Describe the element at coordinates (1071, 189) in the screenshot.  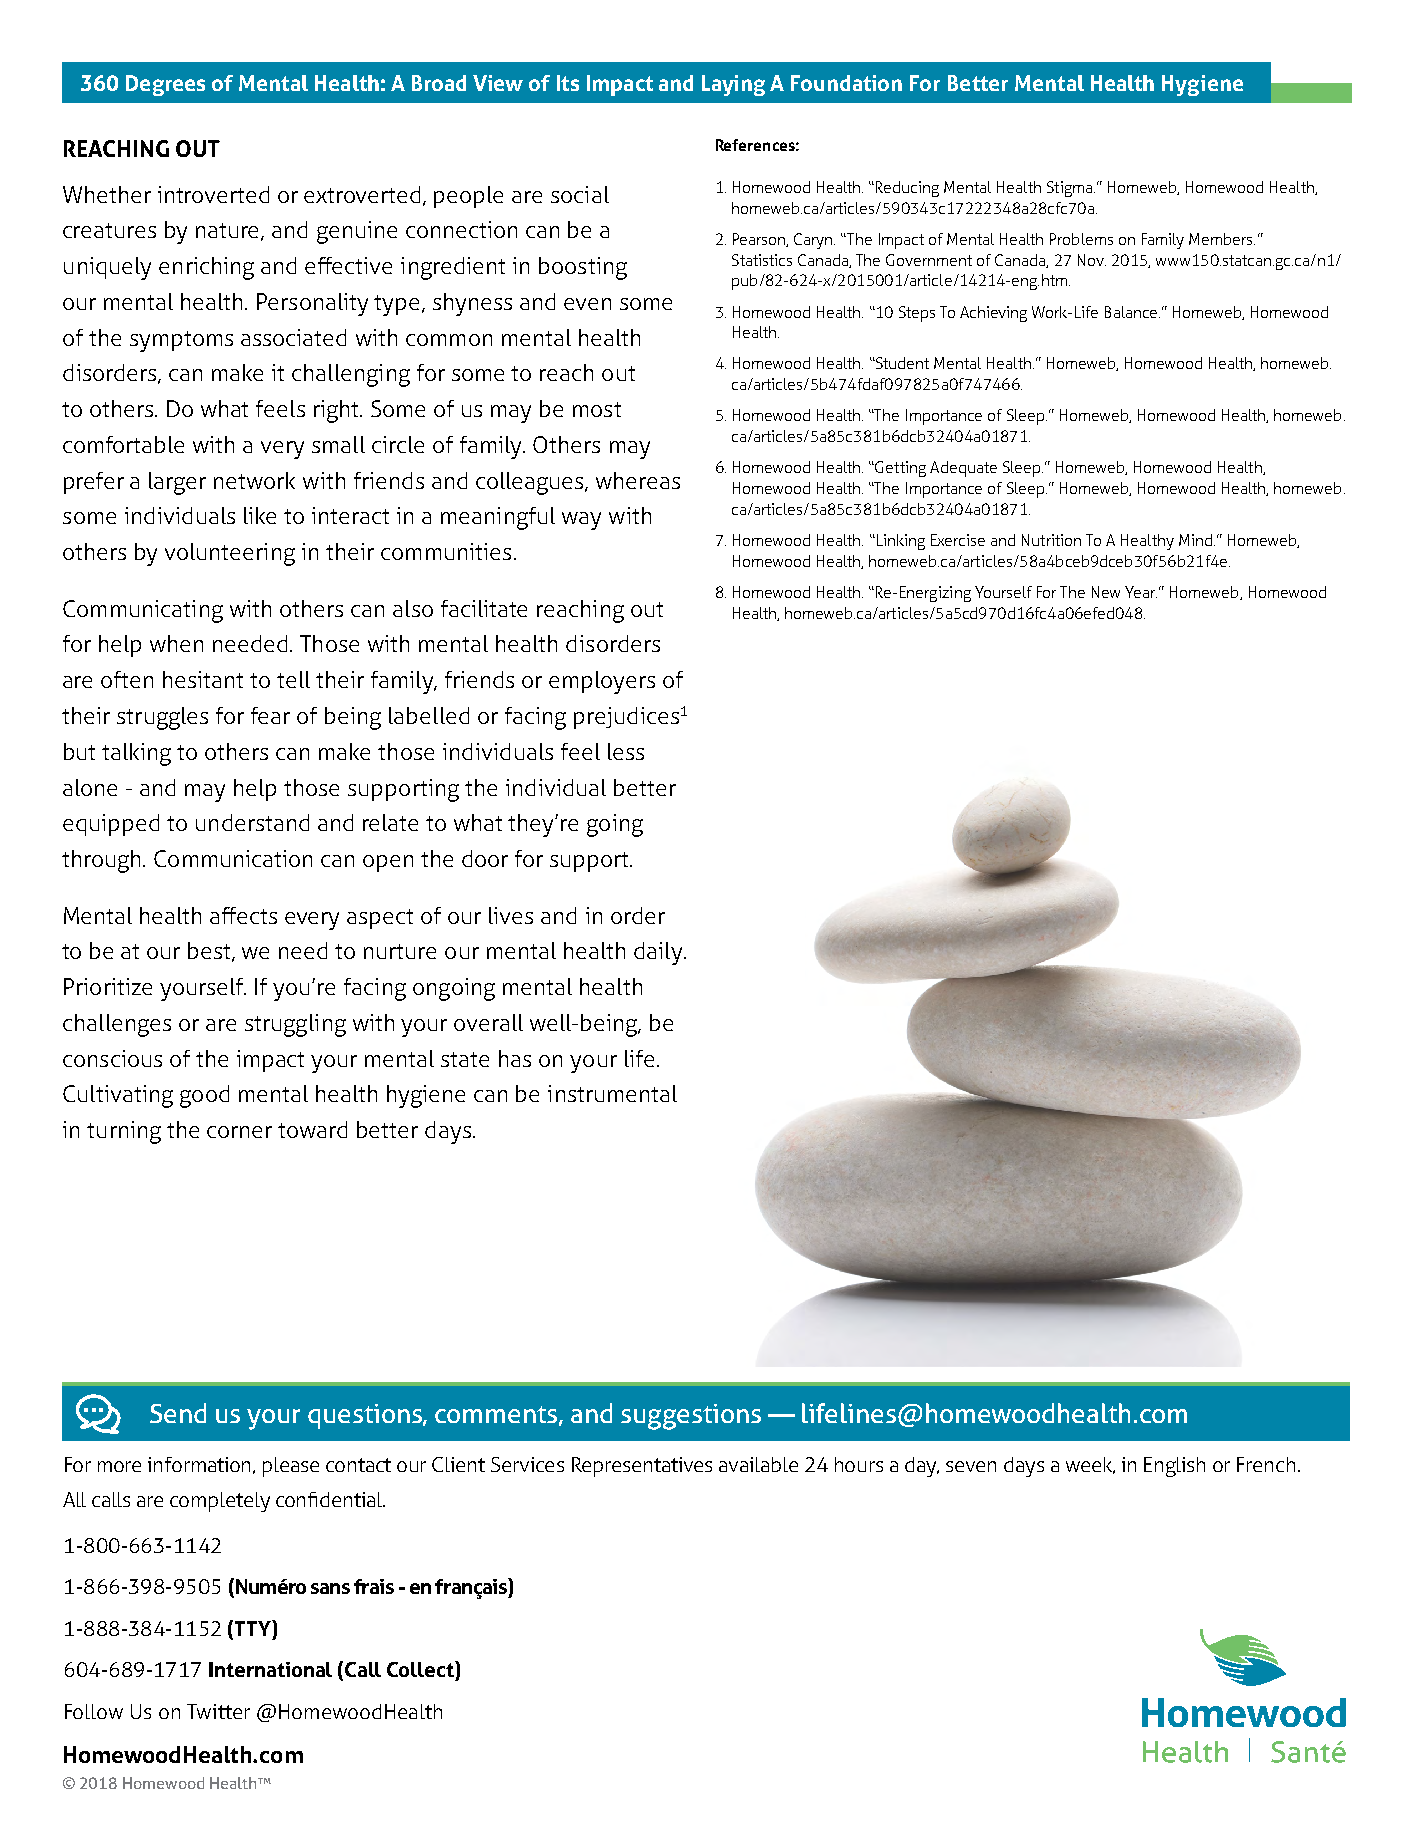
I see `Stigma` at that location.
